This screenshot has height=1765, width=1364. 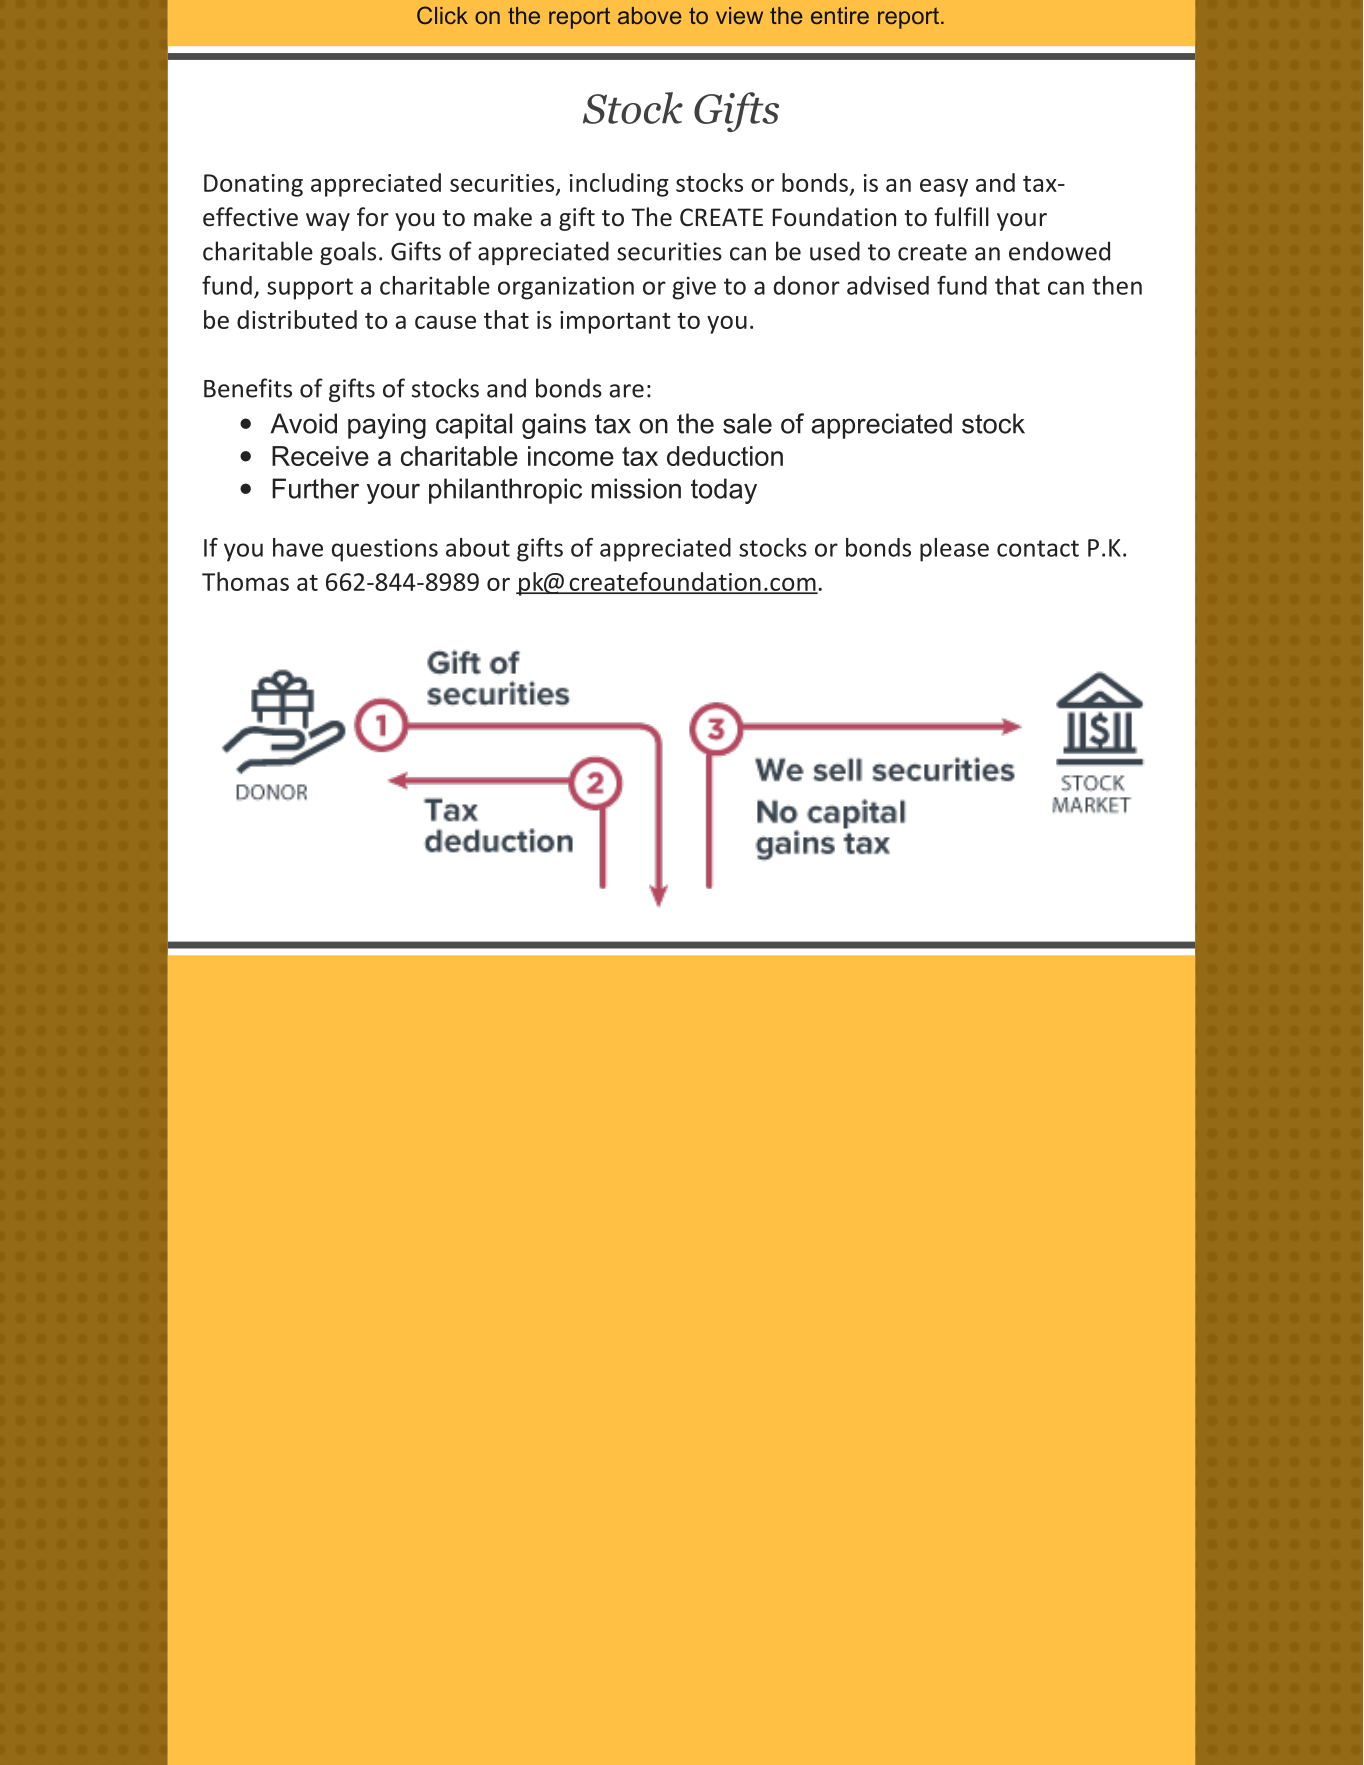 I want to click on give, so click(x=694, y=288).
